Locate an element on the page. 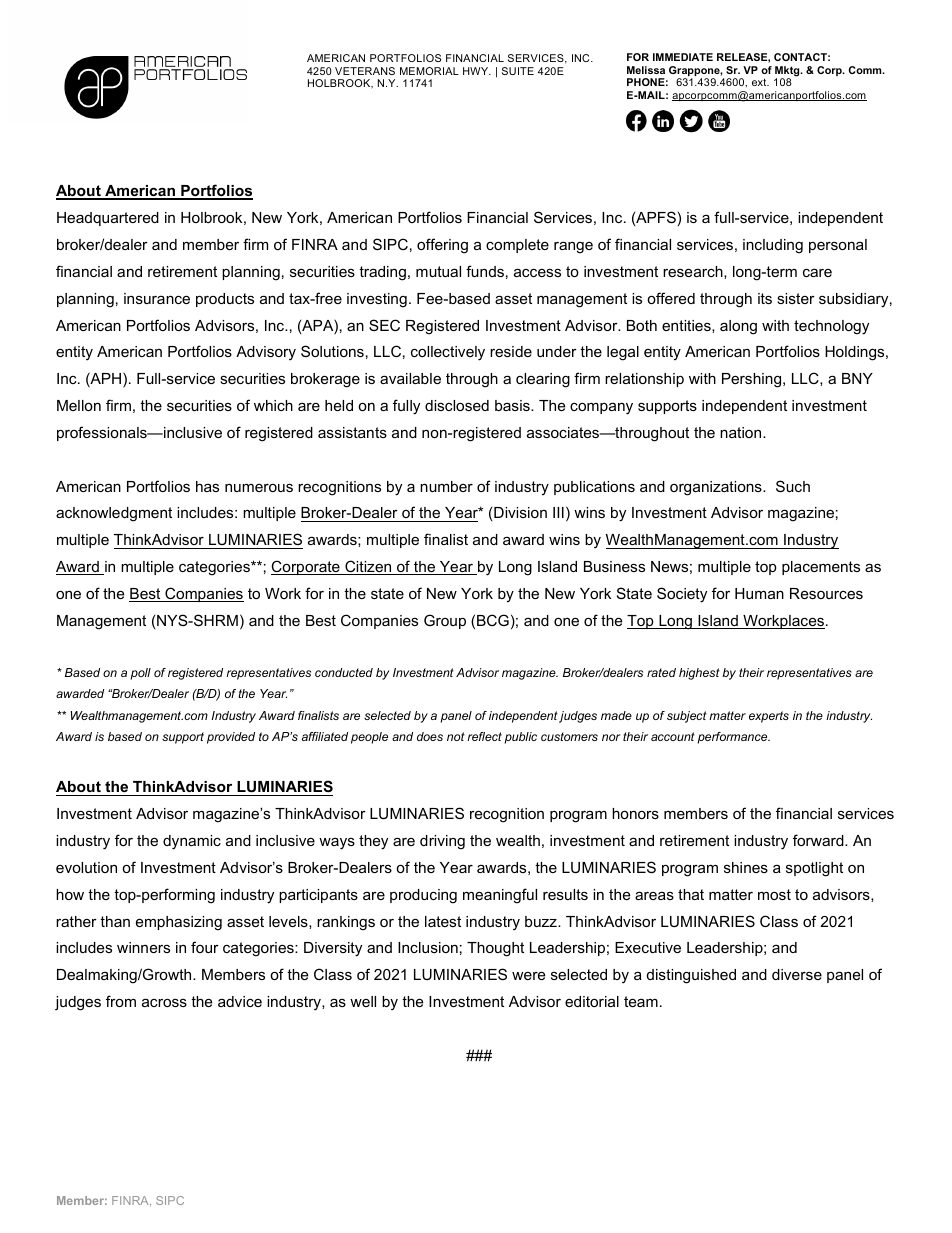 This document has width=952, height=1233. mutual is located at coordinates (438, 271).
